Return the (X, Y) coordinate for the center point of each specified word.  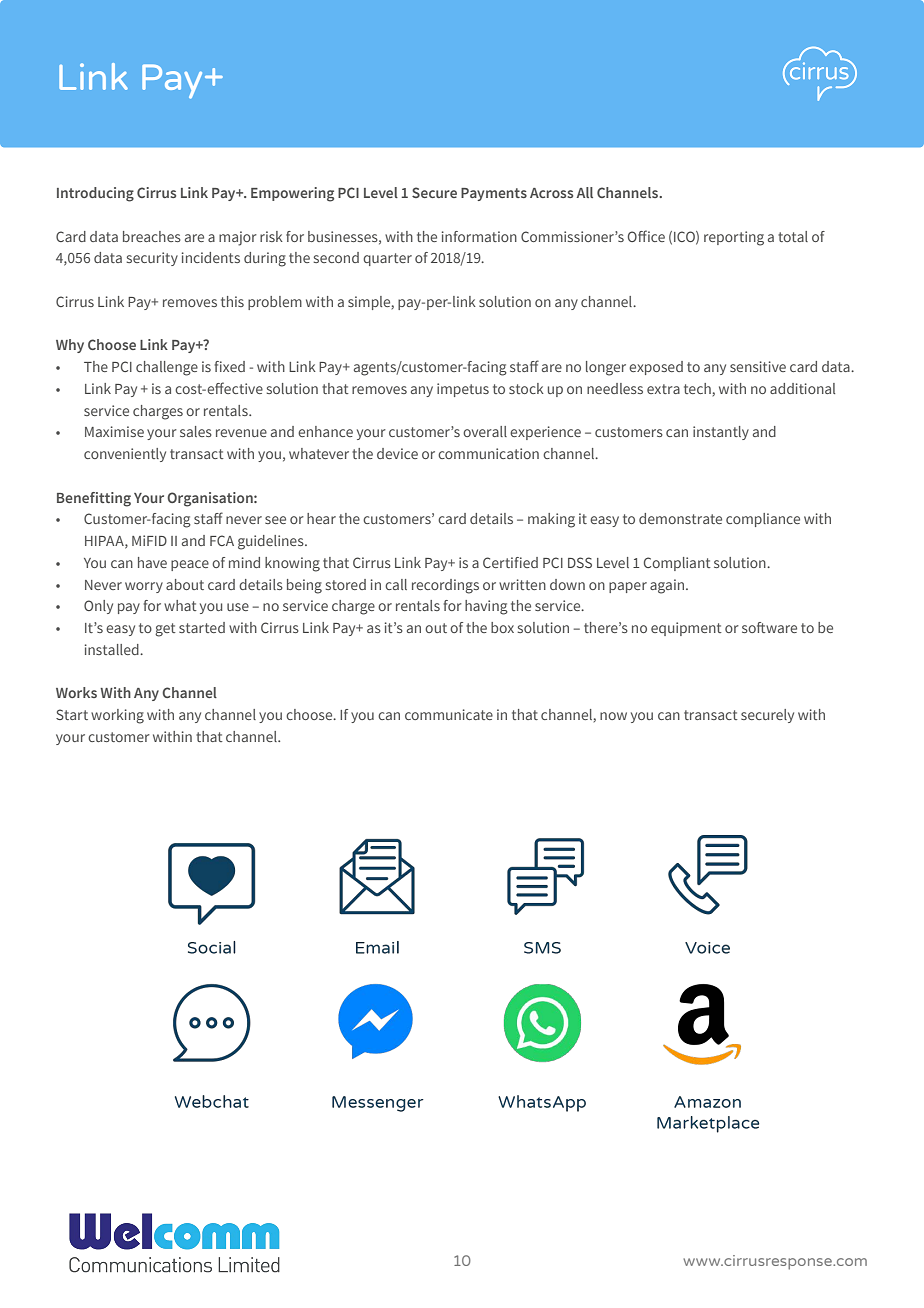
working (117, 716)
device (397, 453)
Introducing (95, 194)
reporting (734, 238)
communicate (449, 714)
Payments (494, 194)
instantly (721, 433)
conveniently (125, 455)
